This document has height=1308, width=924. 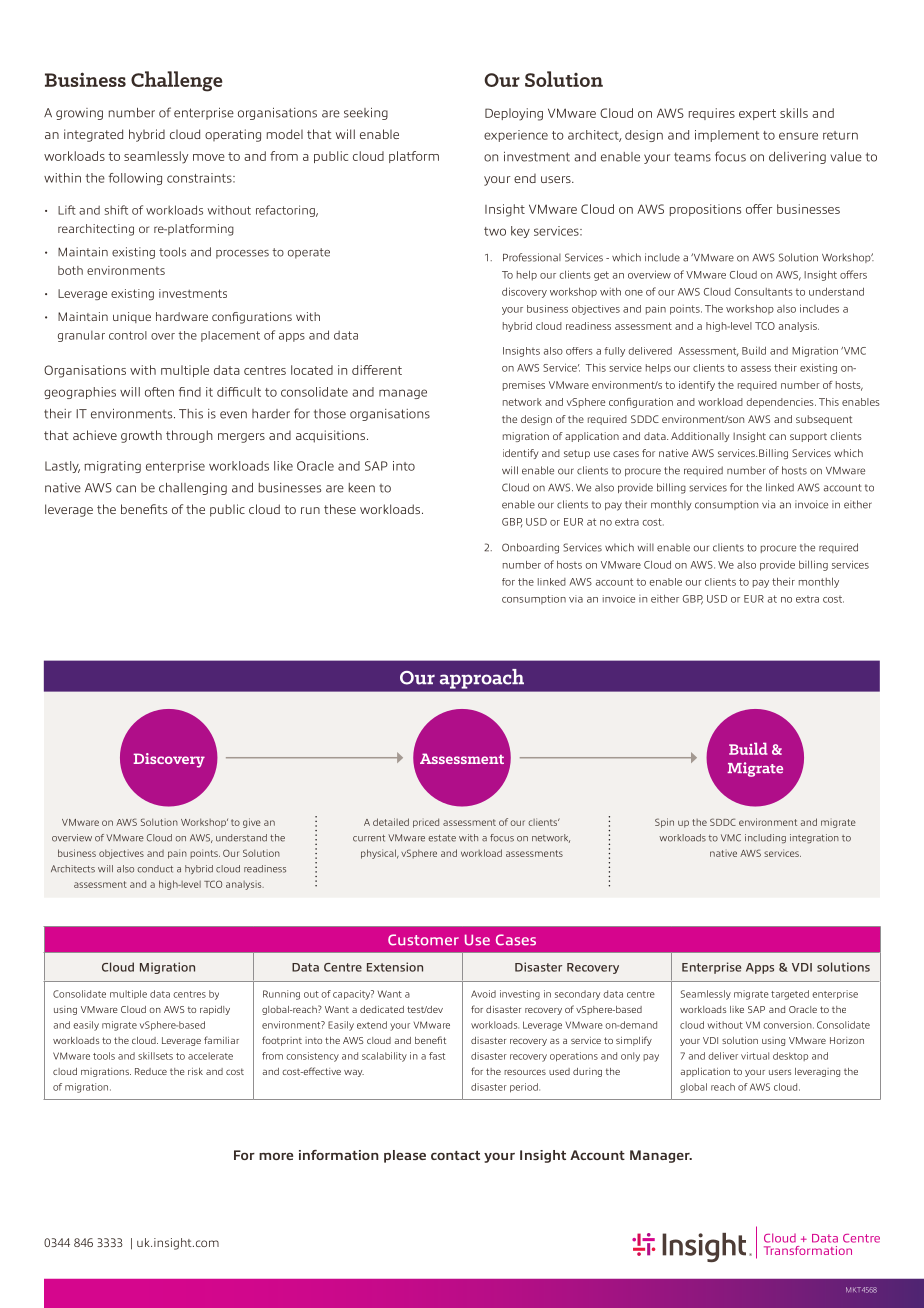 I want to click on give, so click(x=252, y=823).
